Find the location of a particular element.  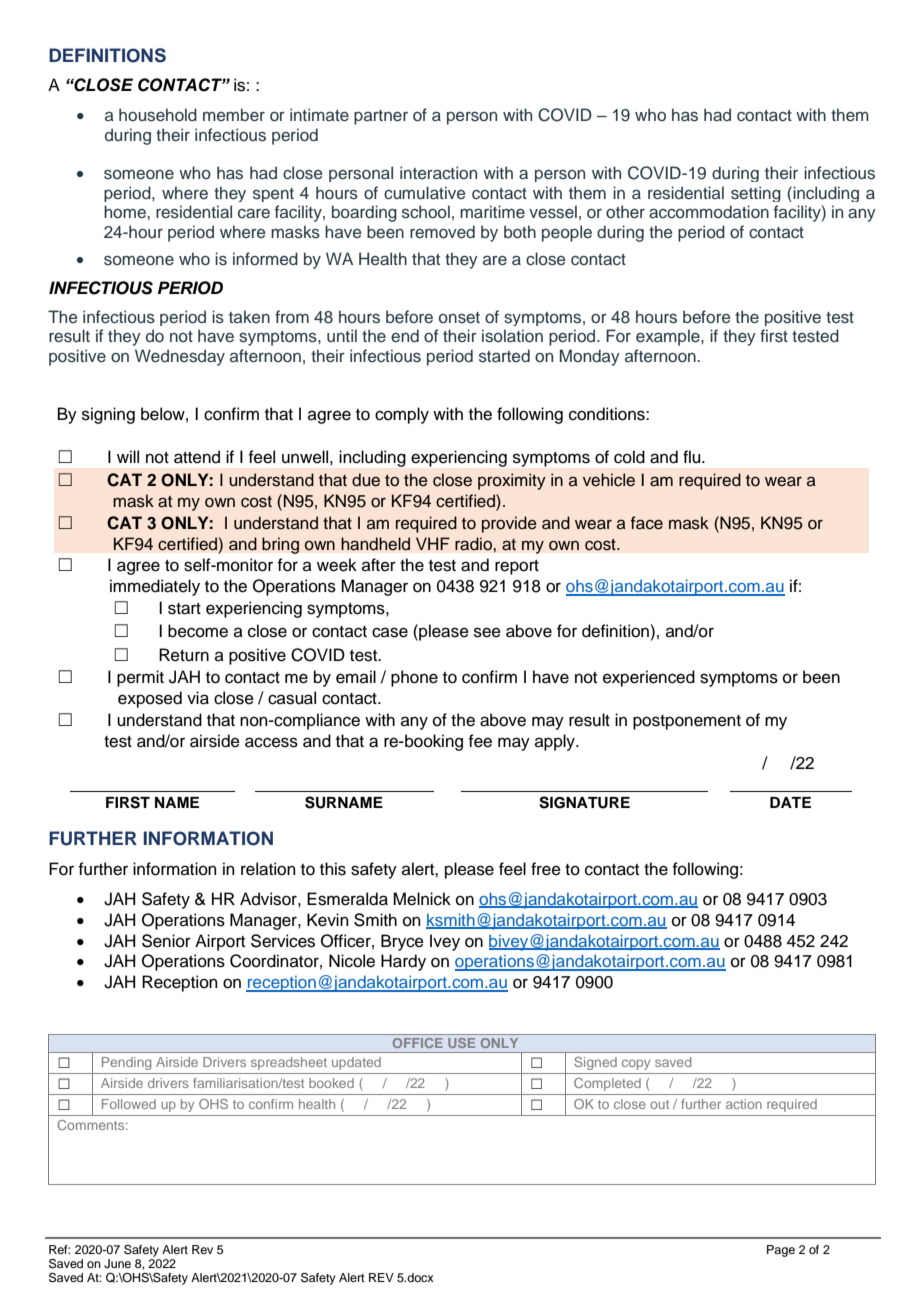

June is located at coordinates (117, 1264).
